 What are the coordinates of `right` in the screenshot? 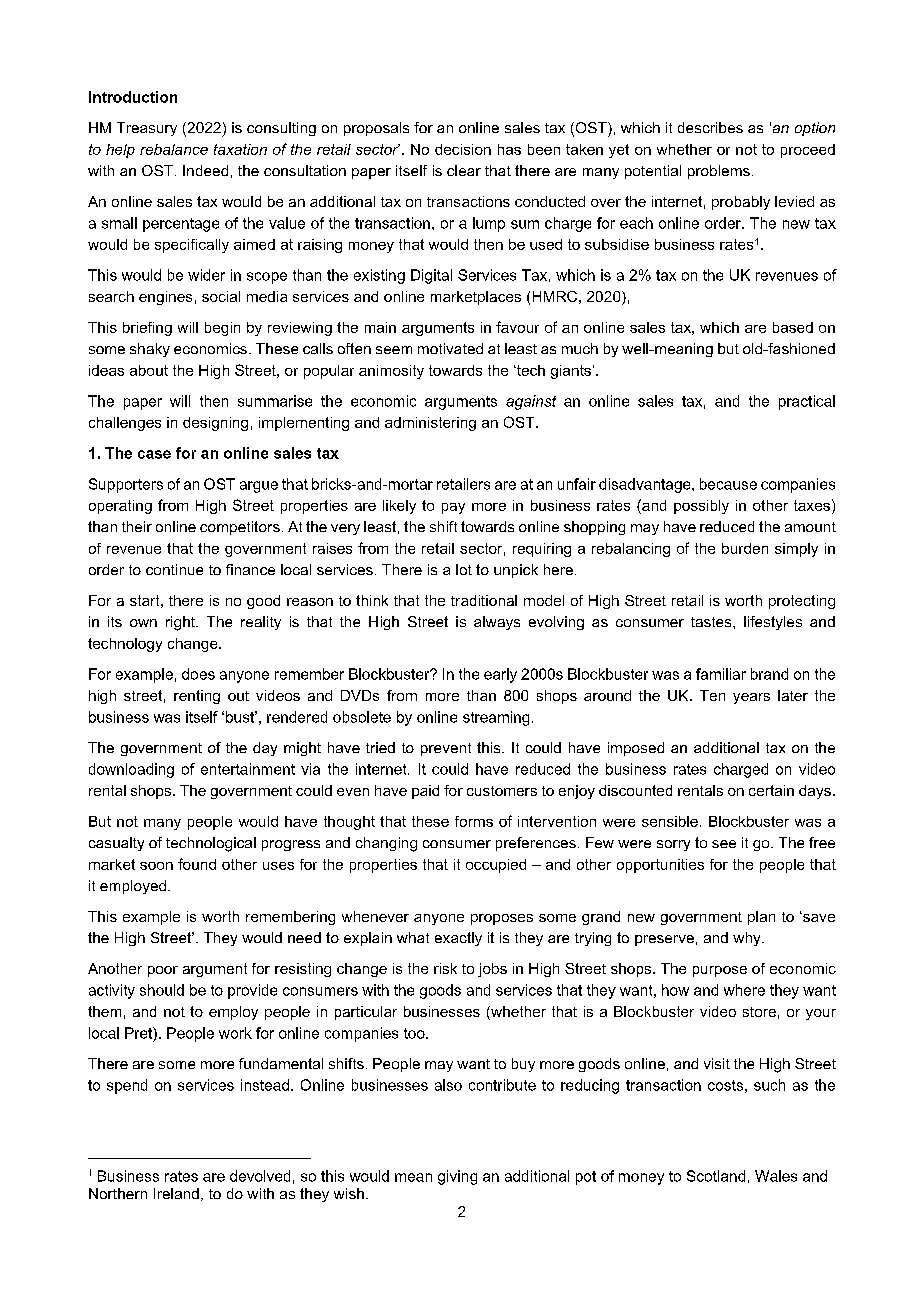 It's located at (181, 623).
